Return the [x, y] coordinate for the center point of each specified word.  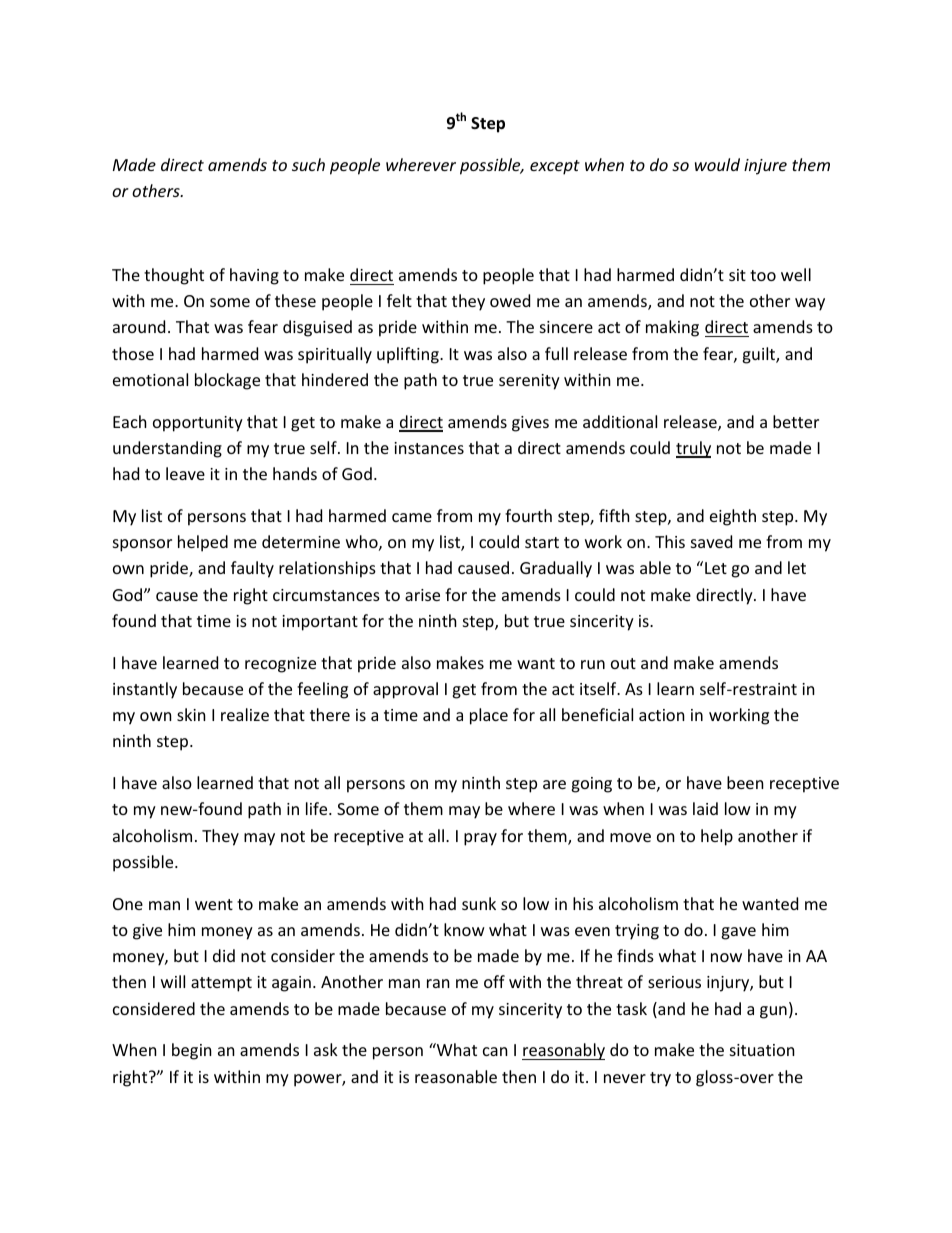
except [555, 167]
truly [693, 449]
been [745, 782]
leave [185, 473]
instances [429, 448]
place [489, 716]
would [717, 164]
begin [192, 1051]
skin [191, 714]
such [308, 164]
